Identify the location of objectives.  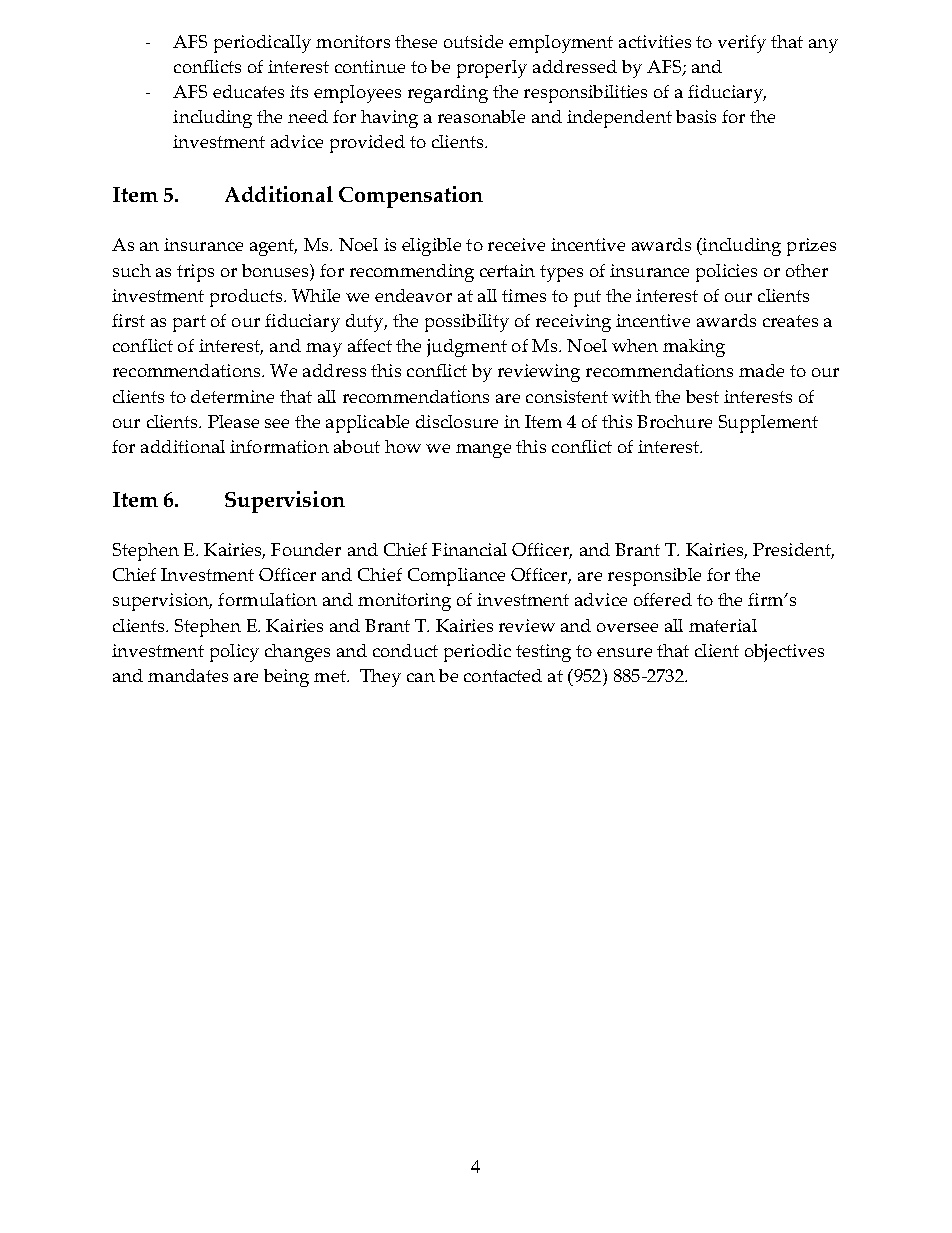
(784, 653).
